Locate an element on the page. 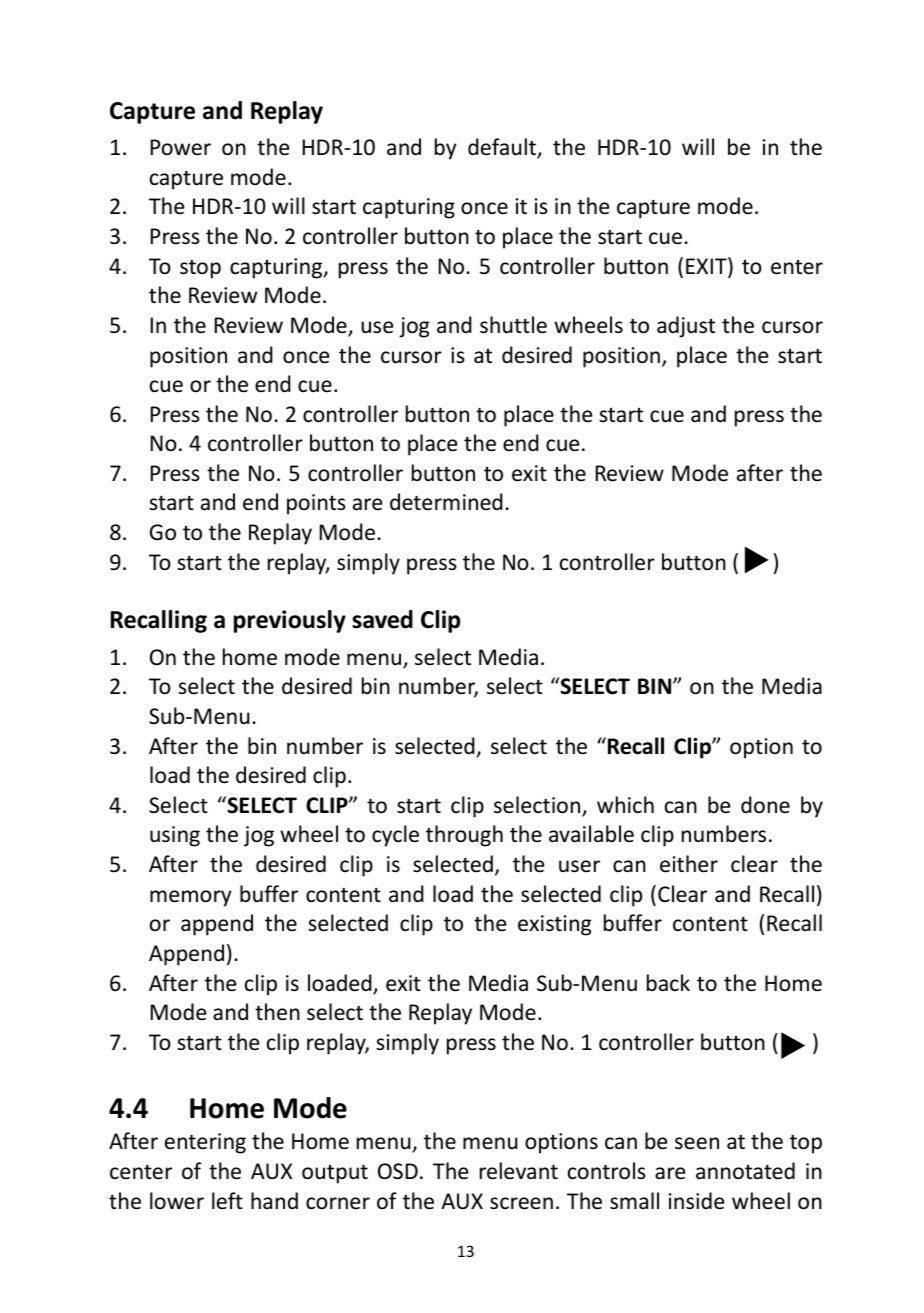  shuttle is located at coordinates (513, 325).
